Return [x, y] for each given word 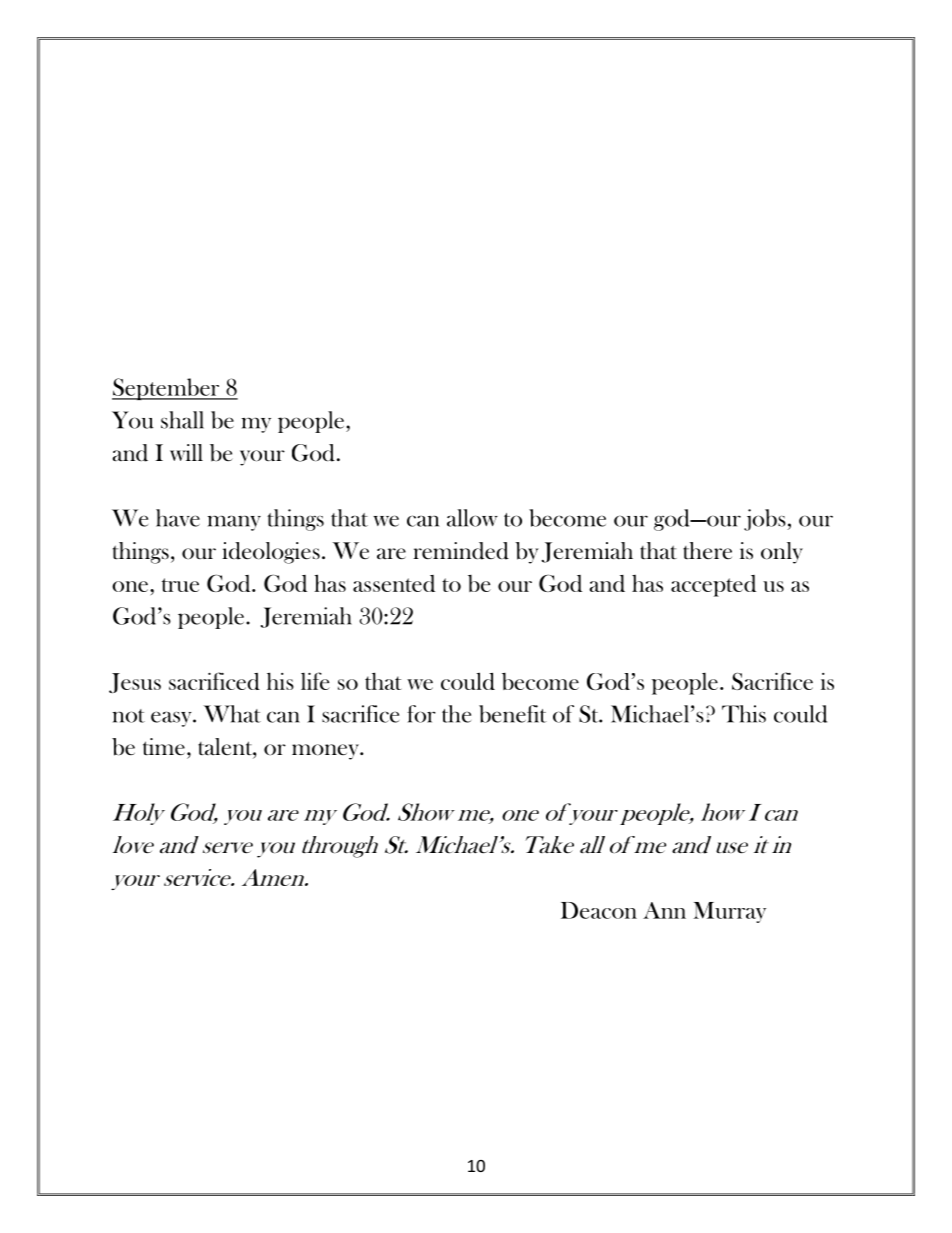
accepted [713, 586]
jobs [766, 520]
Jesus [135, 683]
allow [472, 518]
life [315, 681]
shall [182, 420]
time [164, 747]
